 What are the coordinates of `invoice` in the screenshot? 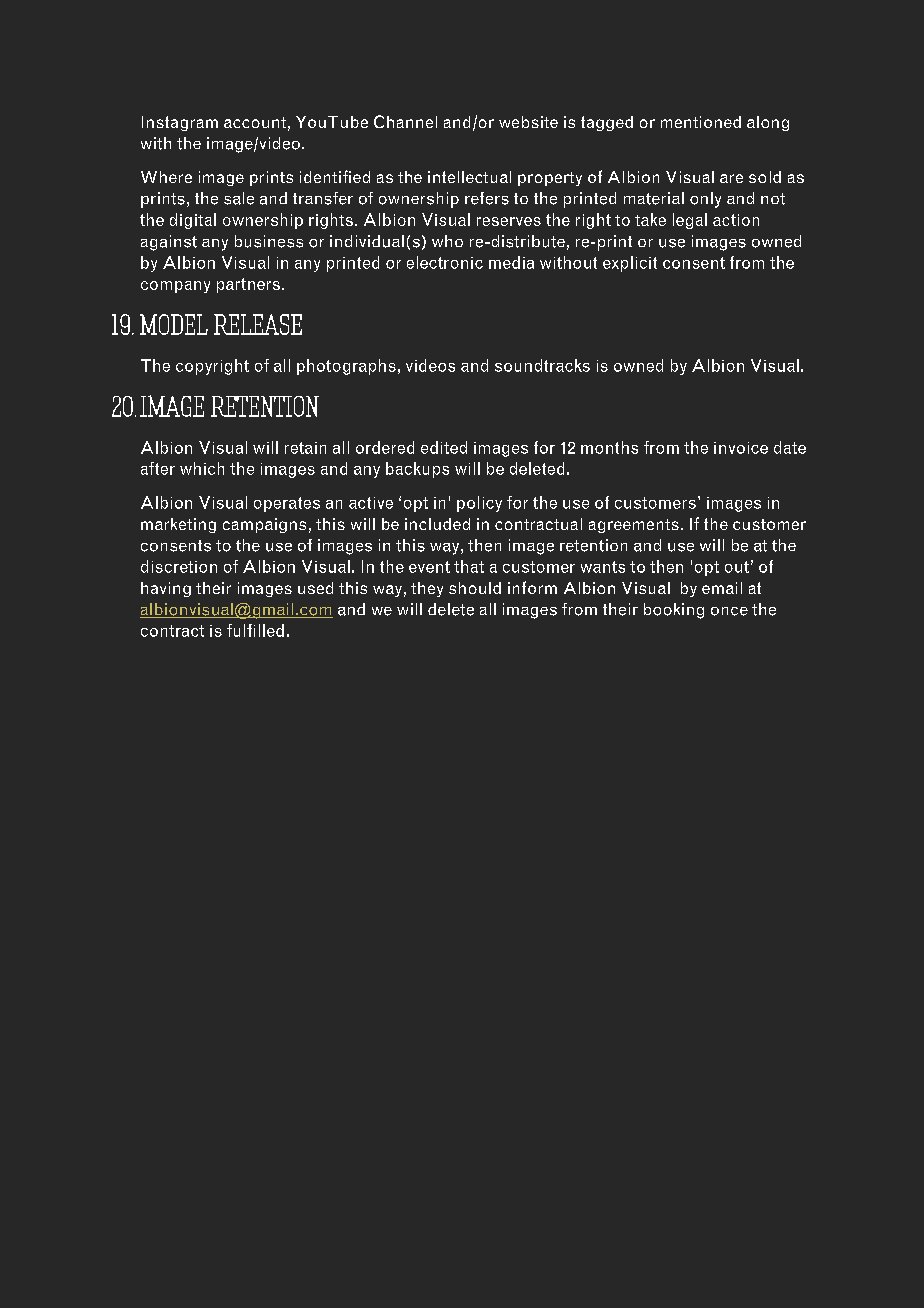 It's located at (741, 448).
